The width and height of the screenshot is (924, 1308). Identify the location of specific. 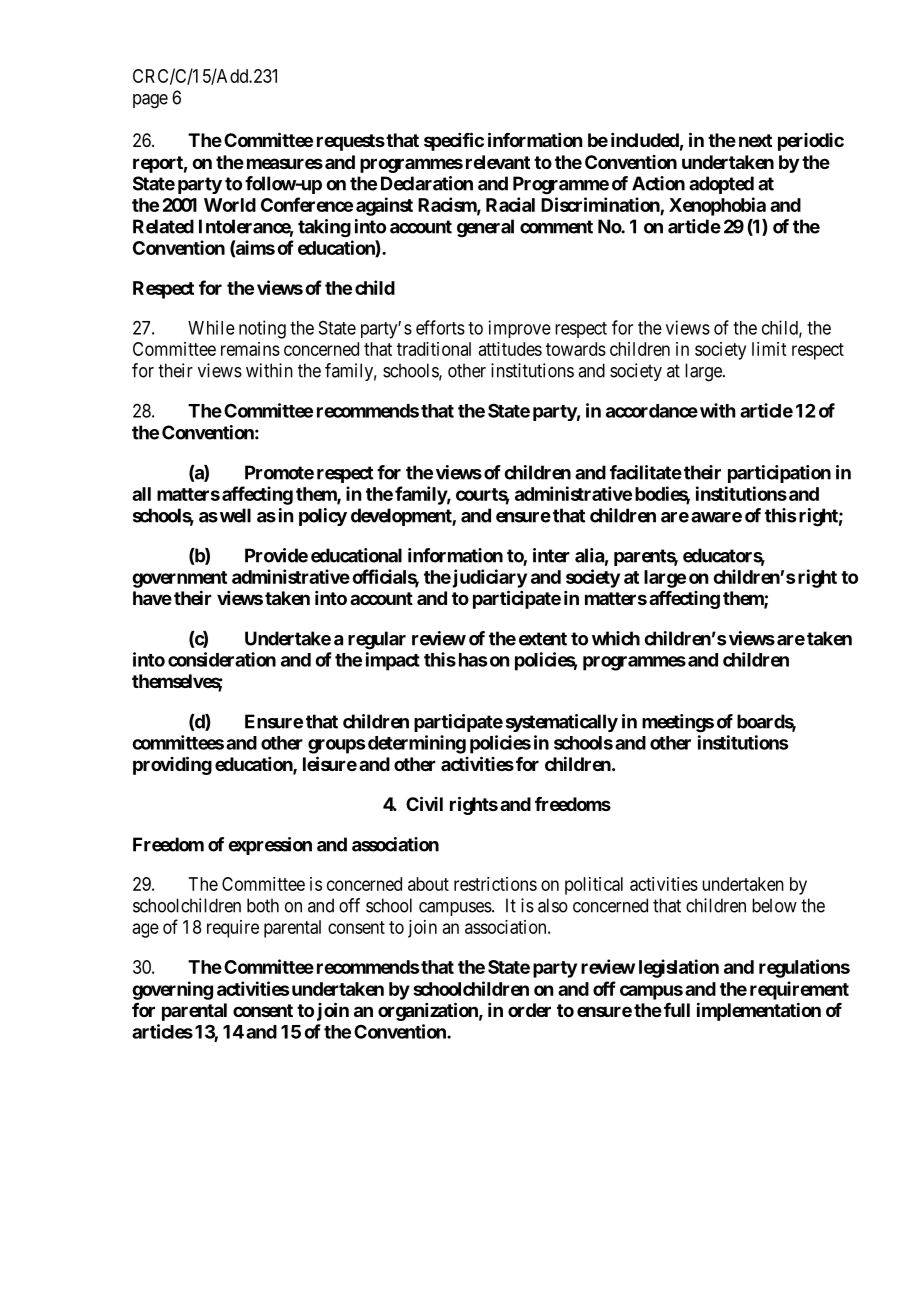
(454, 141).
